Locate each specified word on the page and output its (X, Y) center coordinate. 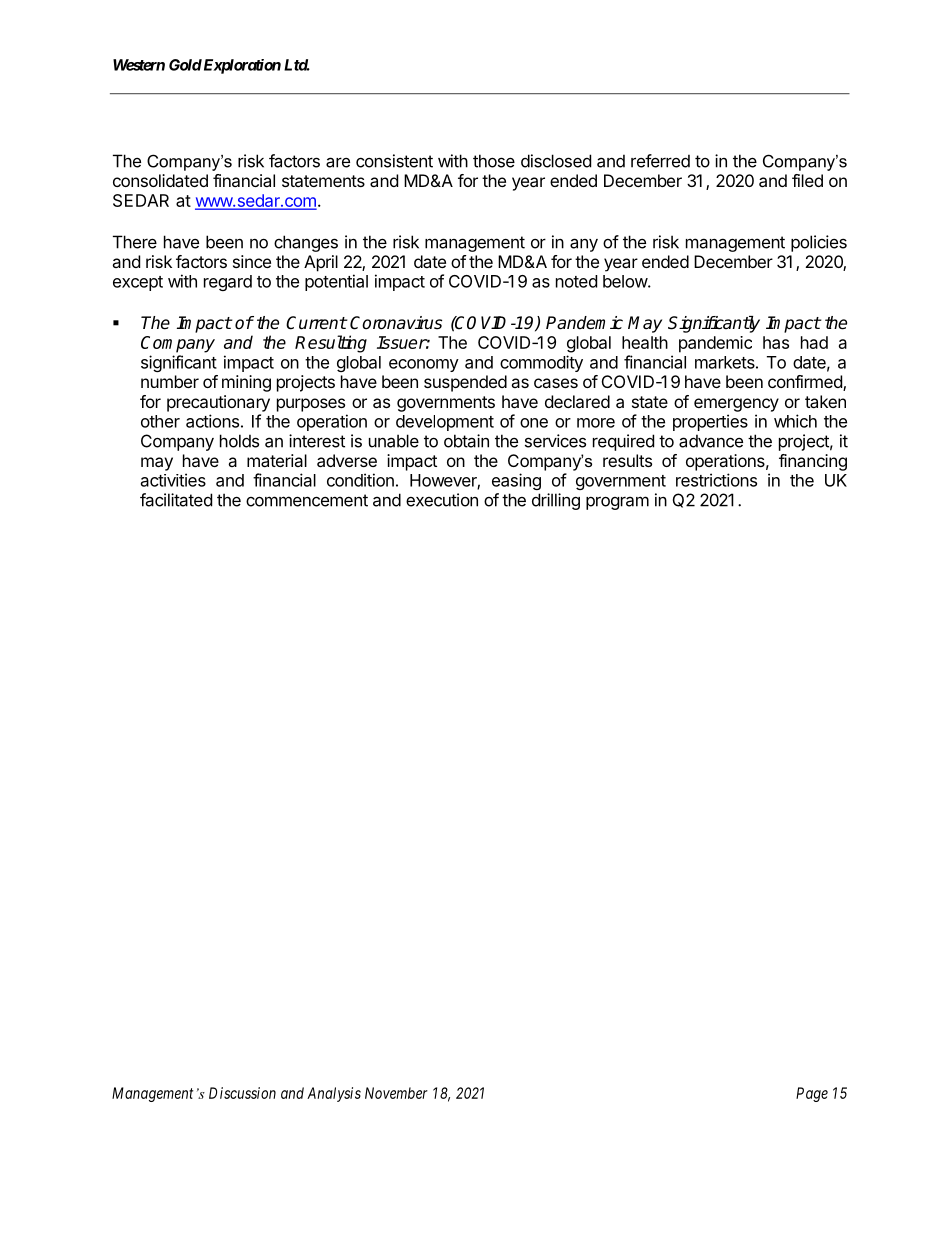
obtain (466, 441)
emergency (736, 405)
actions (212, 421)
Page (812, 1094)
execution (442, 500)
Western (139, 65)
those (494, 161)
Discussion (242, 1093)
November (396, 1093)
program (617, 503)
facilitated (176, 500)
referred (660, 161)
